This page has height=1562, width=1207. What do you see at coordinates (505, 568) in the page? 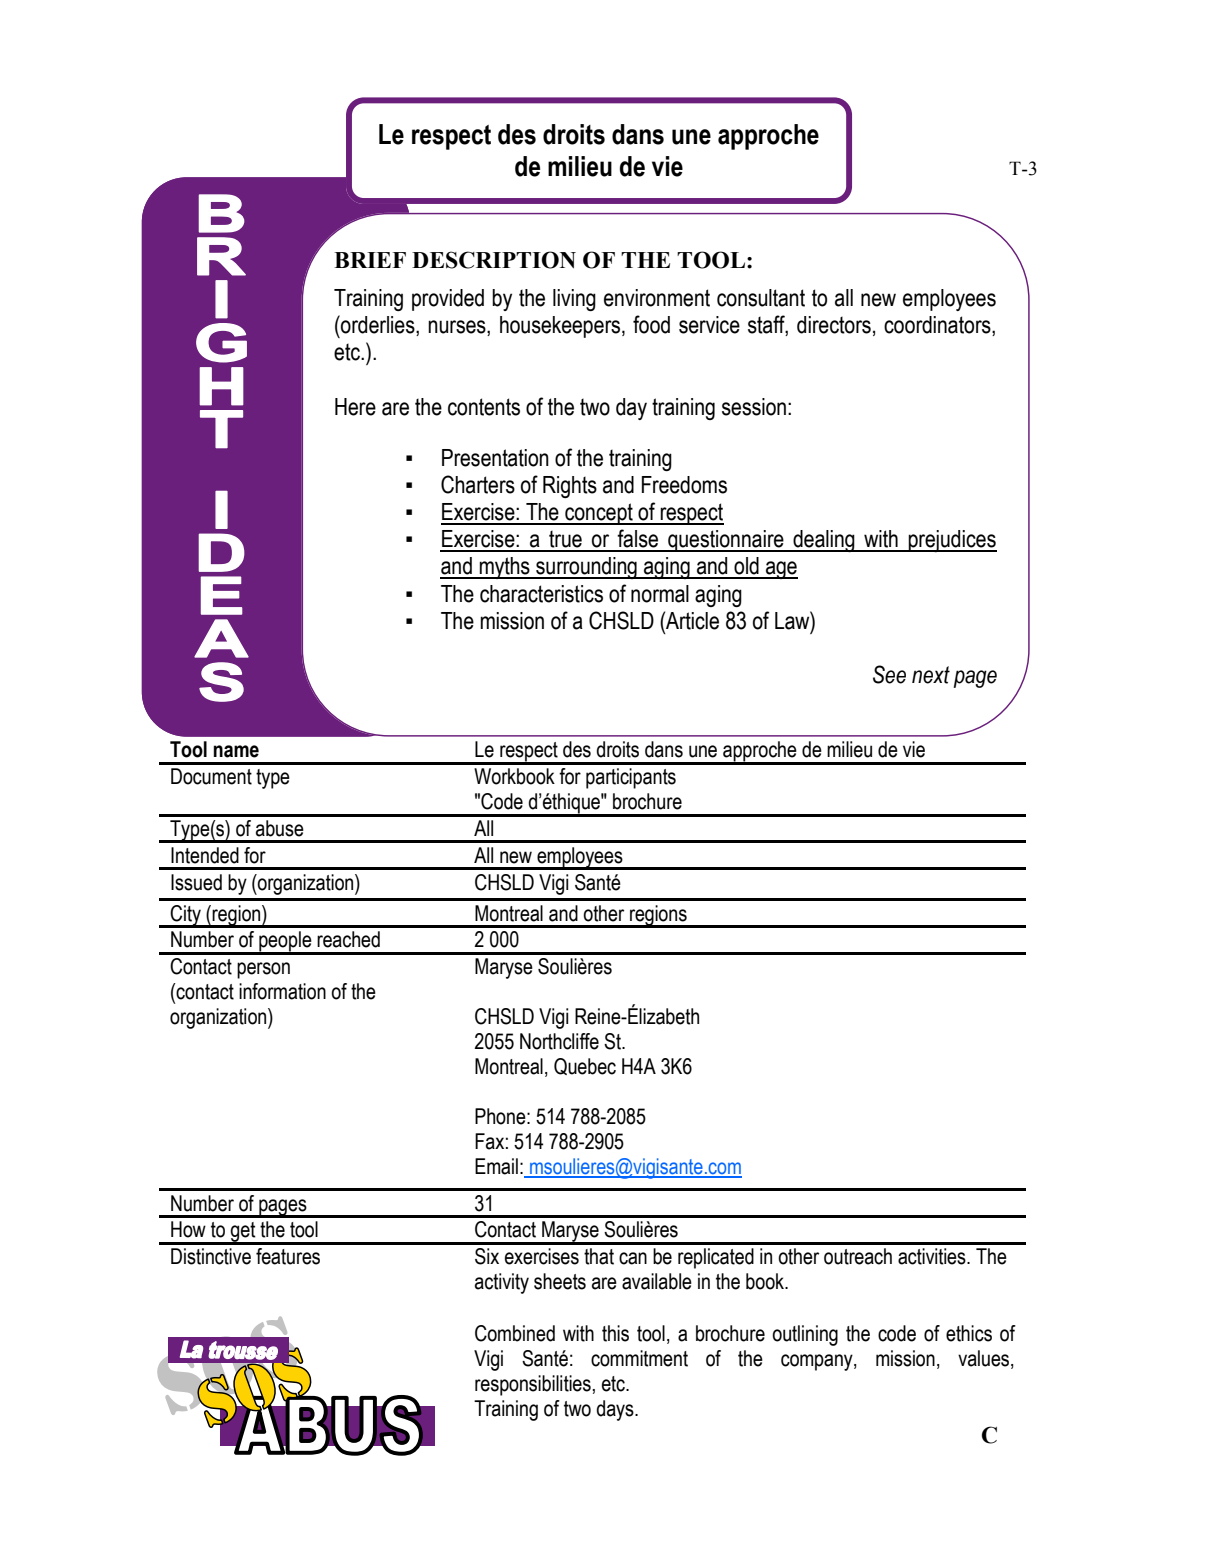
I see `myths` at bounding box center [505, 568].
